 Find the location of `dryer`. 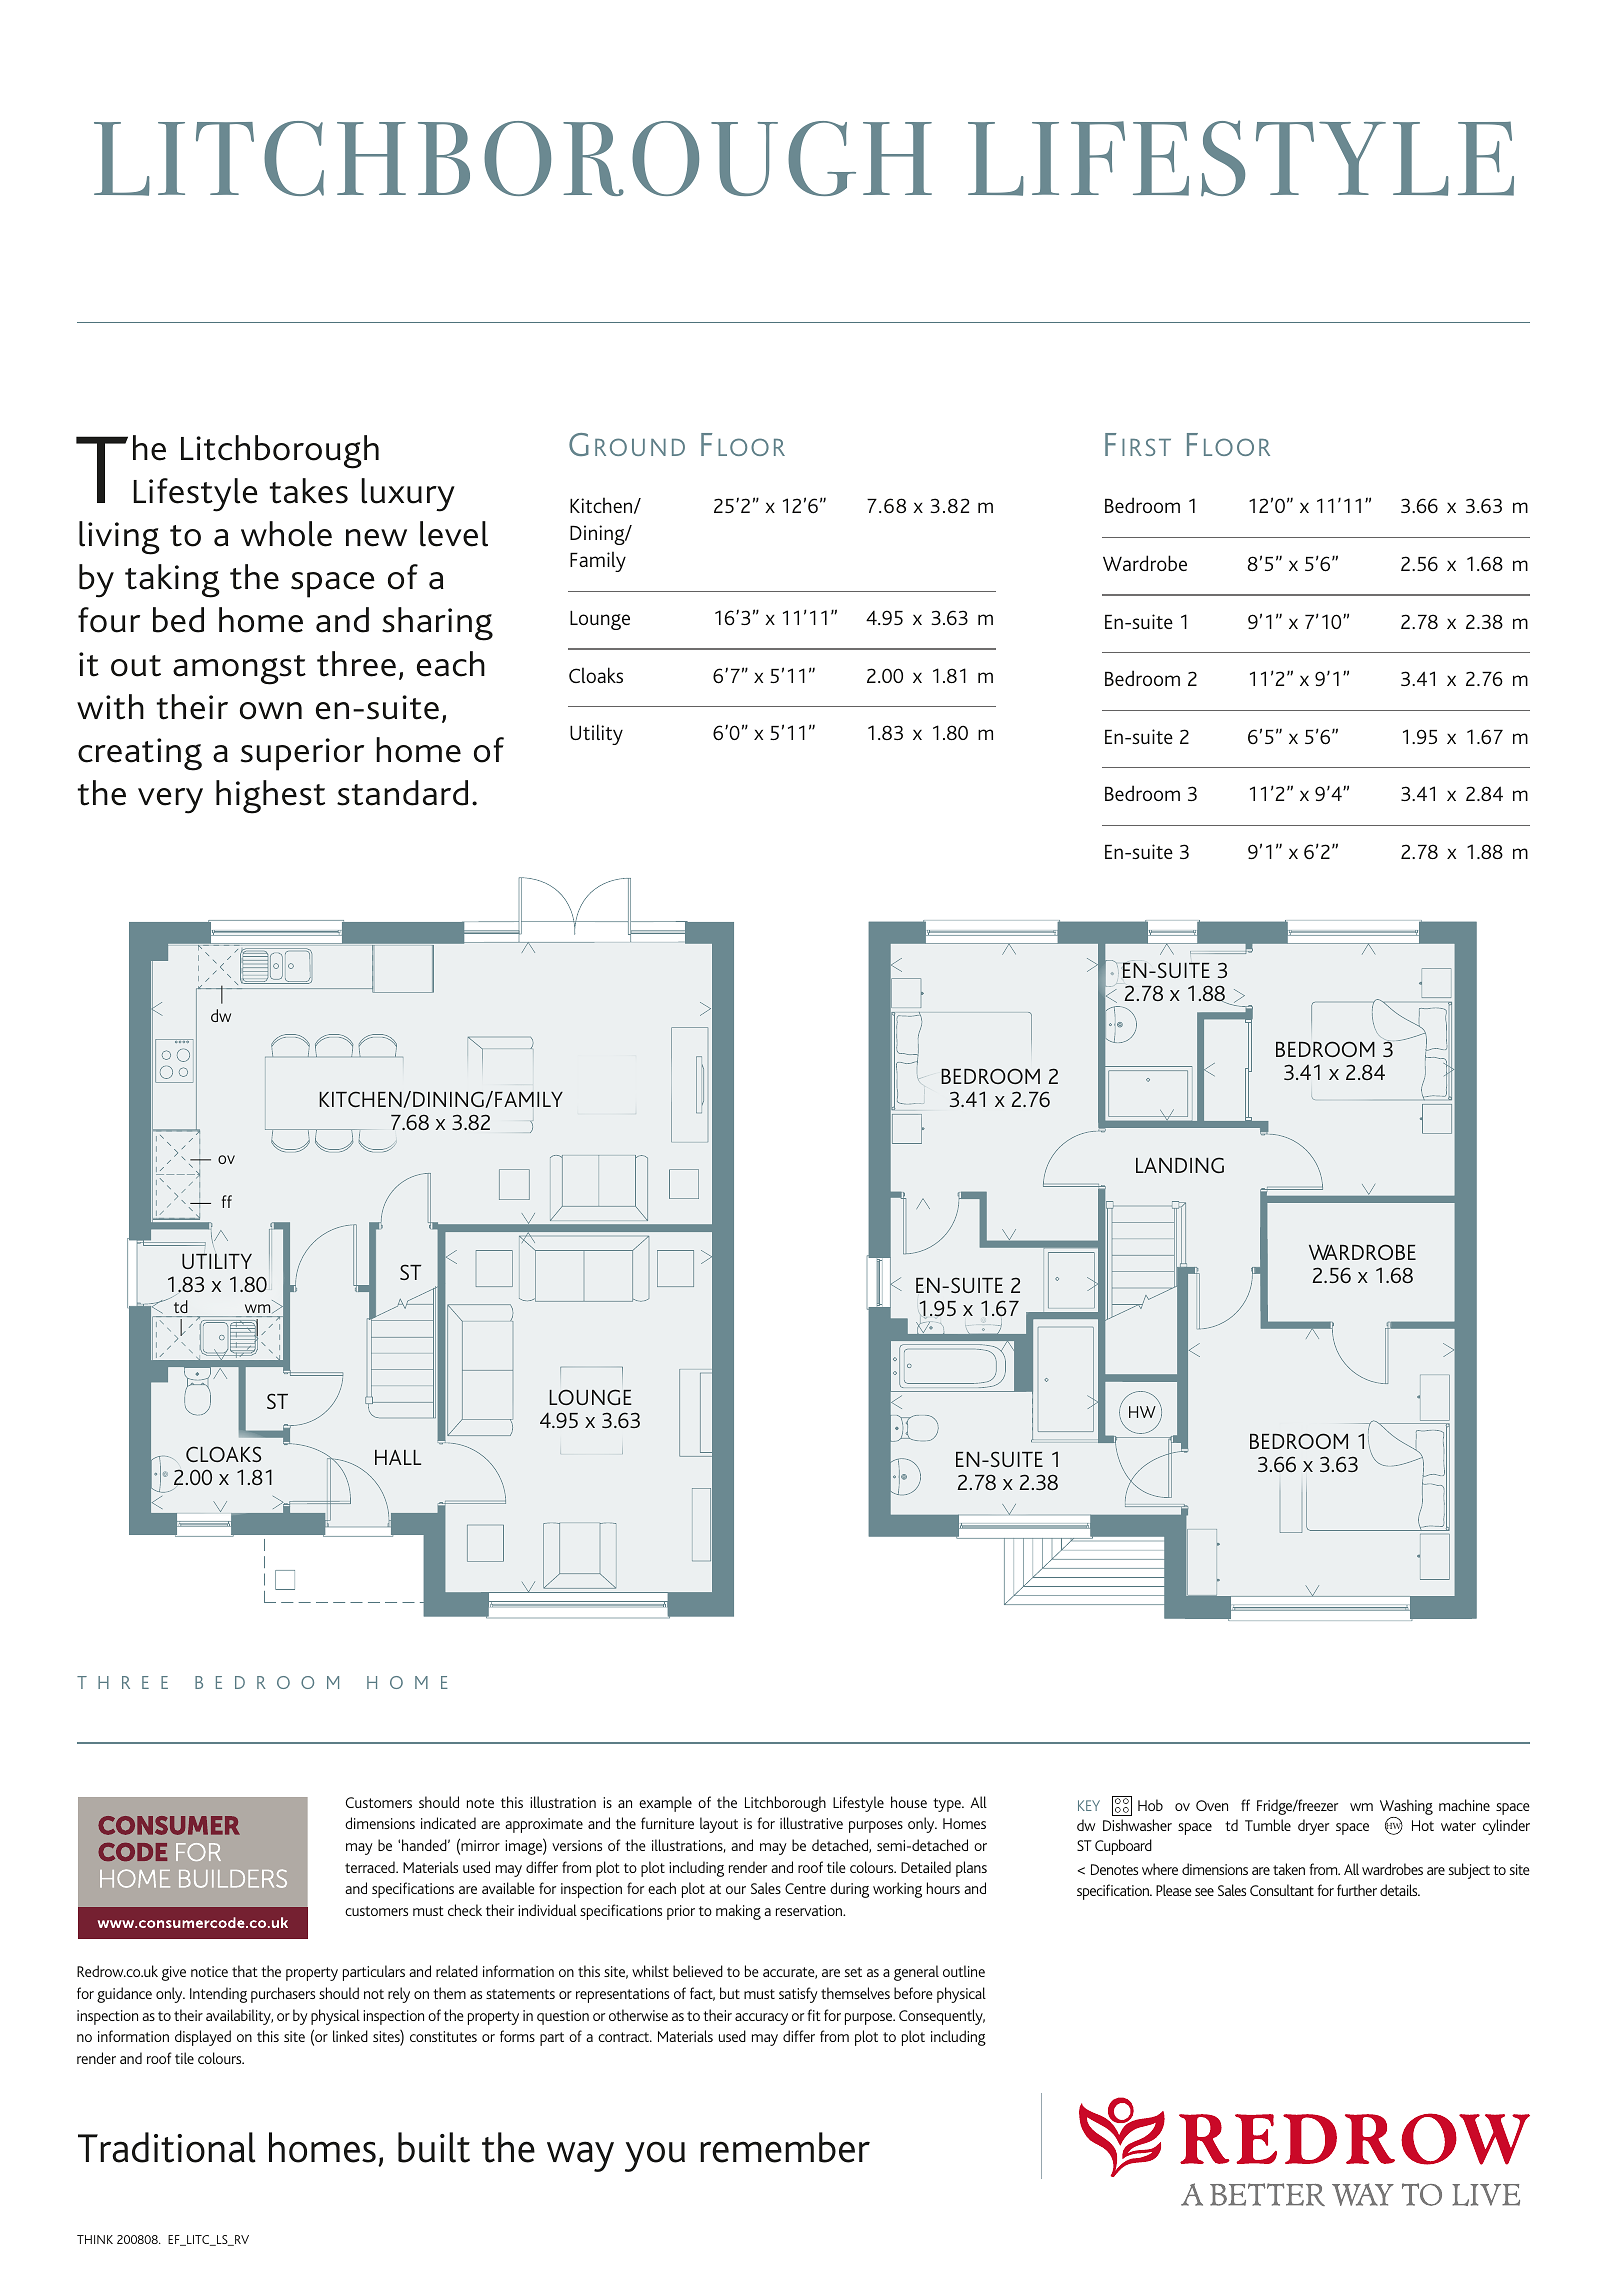

dryer is located at coordinates (1313, 1827).
